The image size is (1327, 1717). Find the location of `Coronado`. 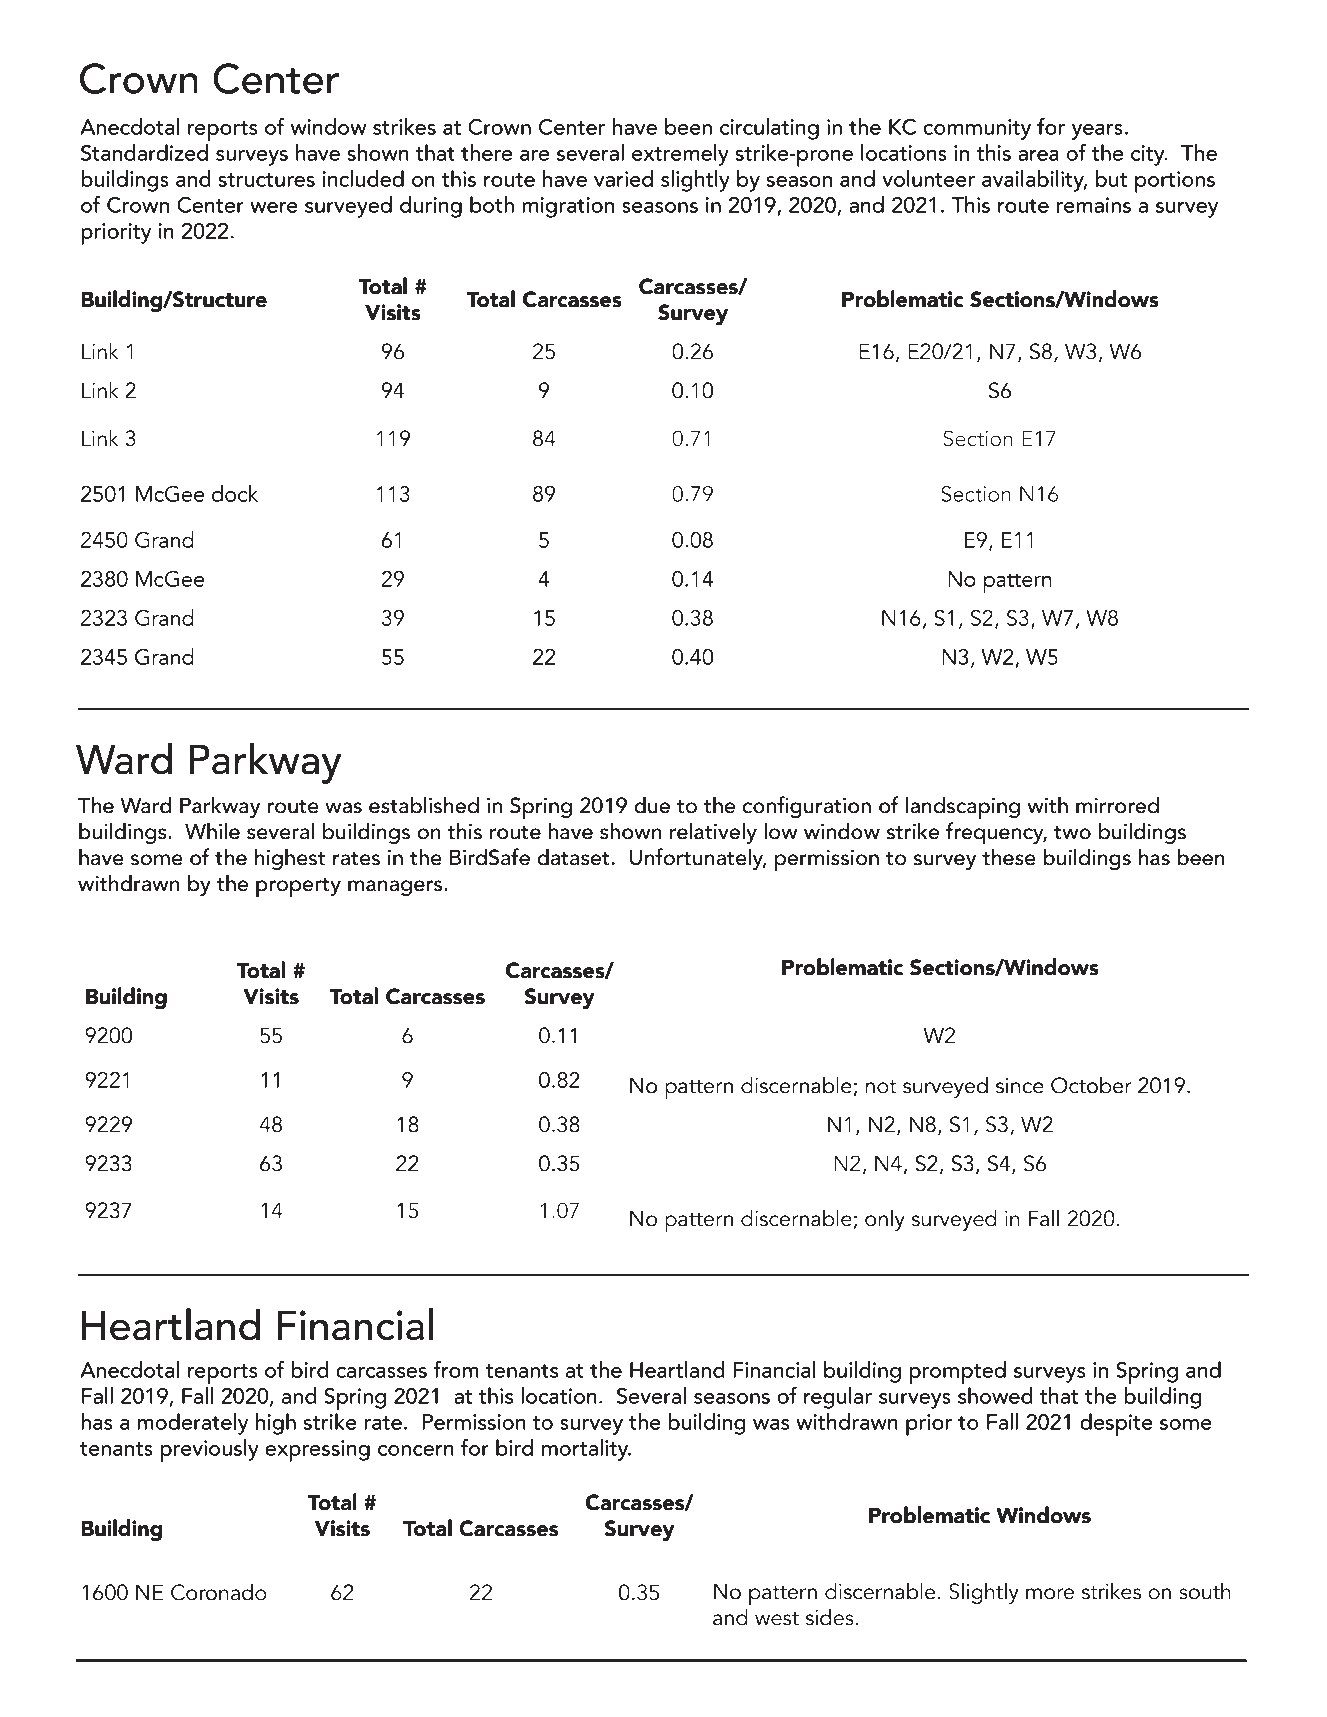

Coronado is located at coordinates (219, 1592).
